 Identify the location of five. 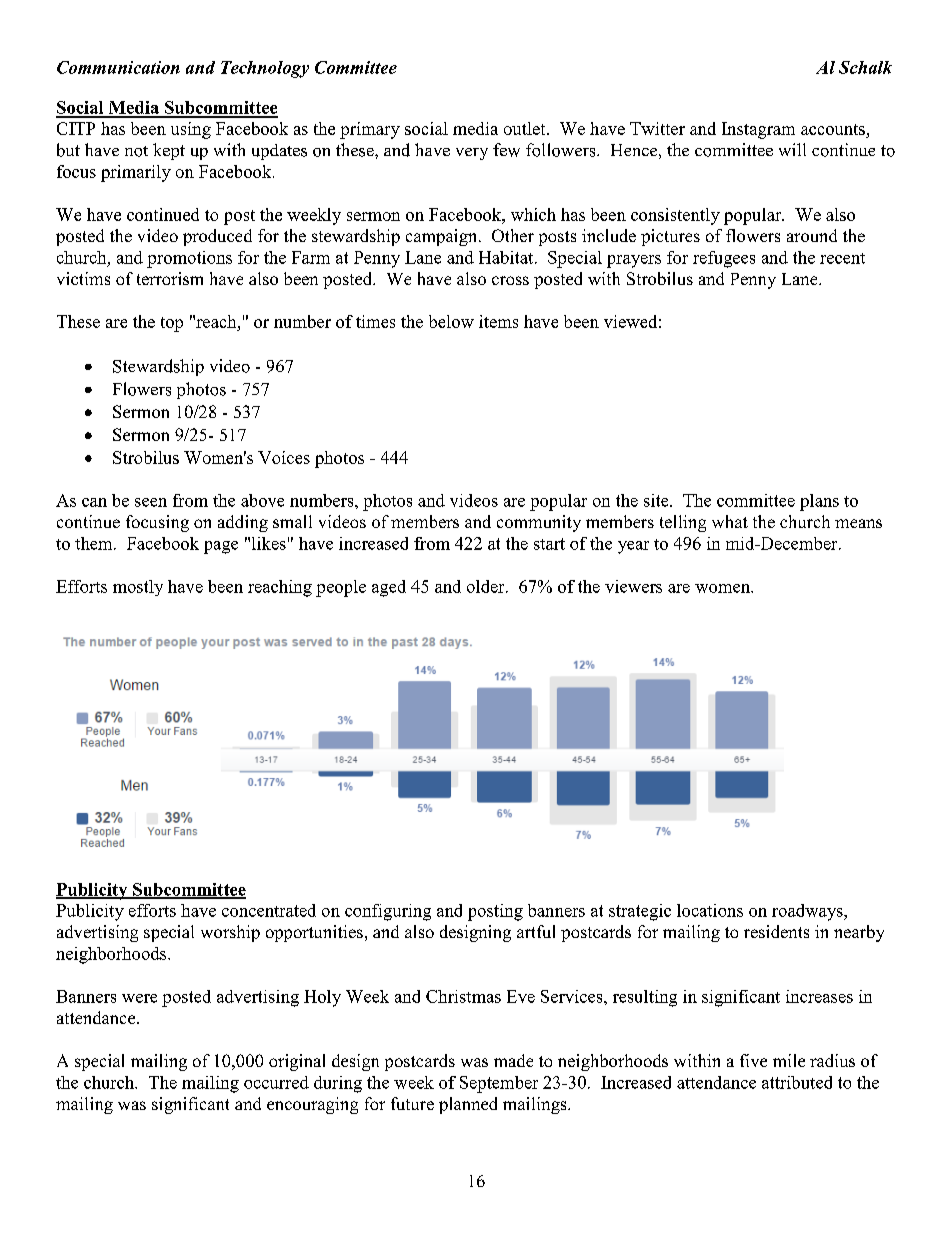
(753, 1060).
